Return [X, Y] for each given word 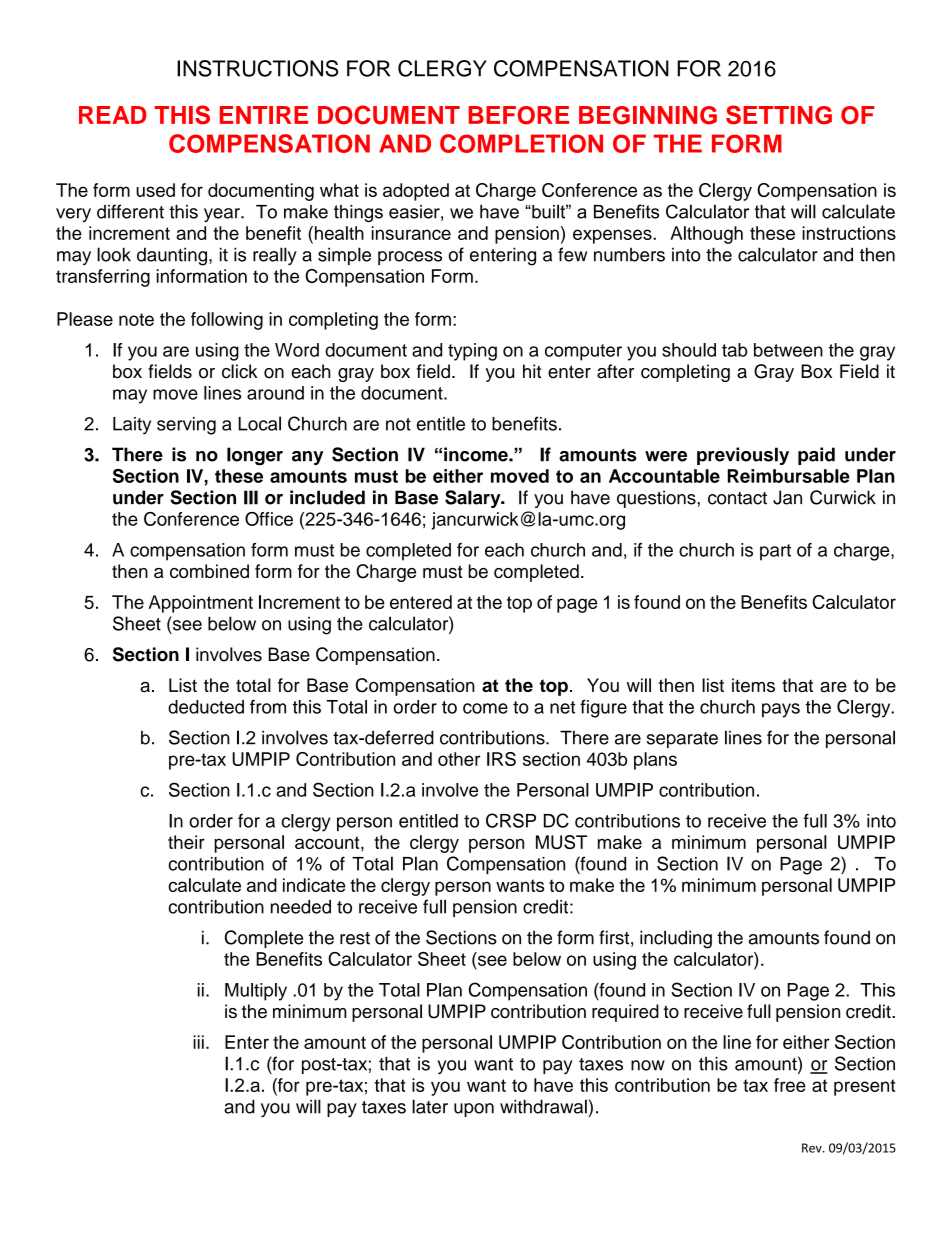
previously [743, 456]
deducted [206, 707]
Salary [474, 499]
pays [781, 710]
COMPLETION [521, 143]
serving [186, 426]
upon [474, 1110]
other [459, 759]
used [155, 190]
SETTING [779, 115]
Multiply [256, 992]
